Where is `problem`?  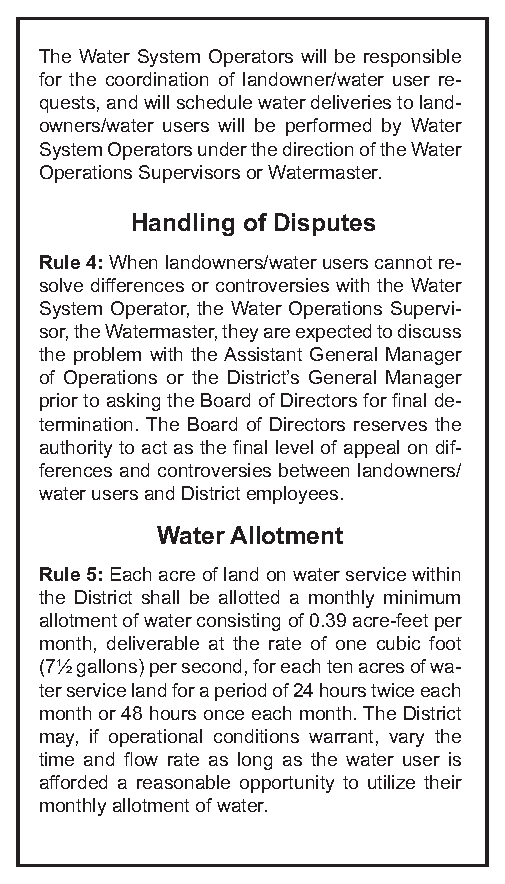 problem is located at coordinates (107, 356).
